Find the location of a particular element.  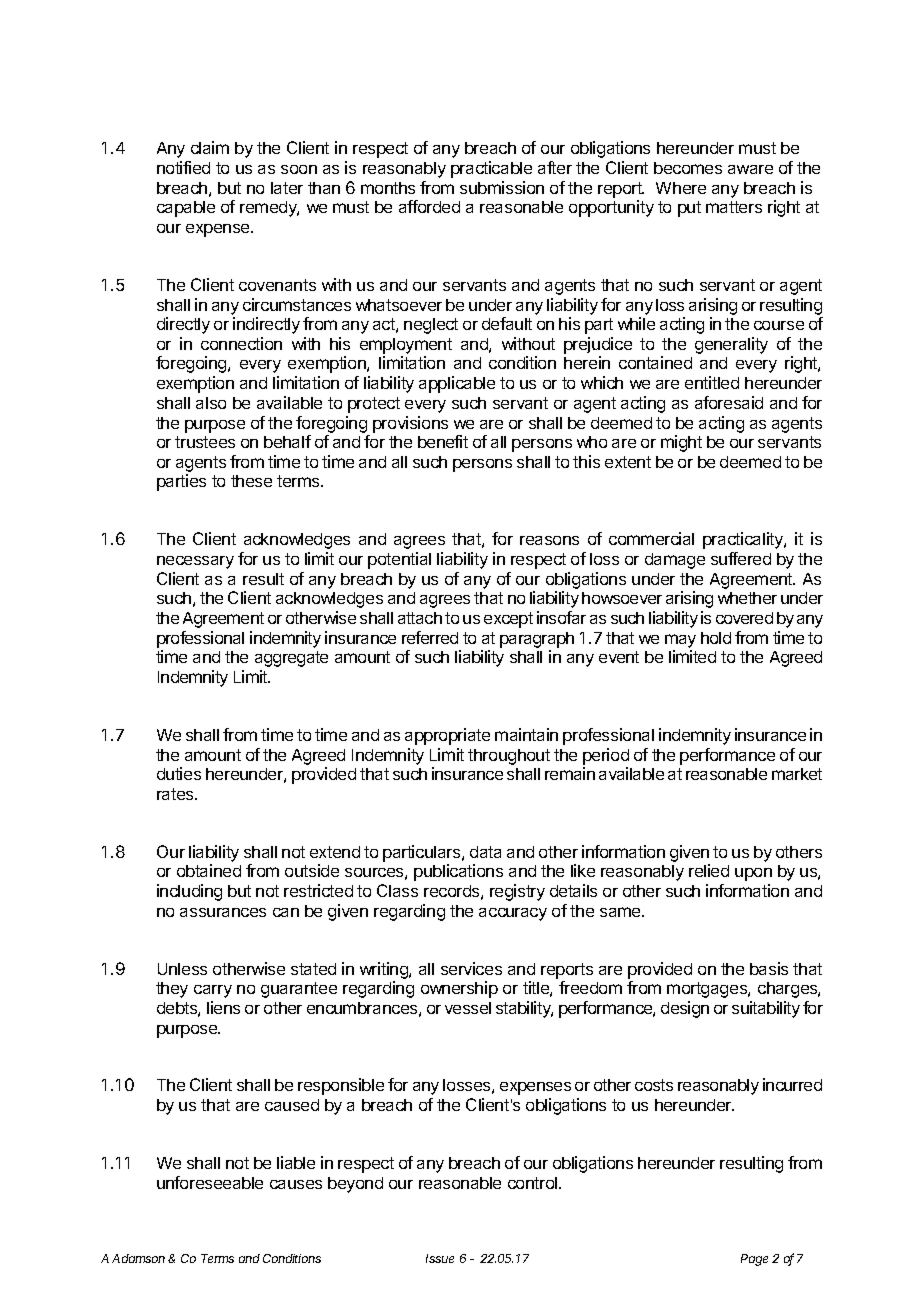

becomes is located at coordinates (688, 168).
